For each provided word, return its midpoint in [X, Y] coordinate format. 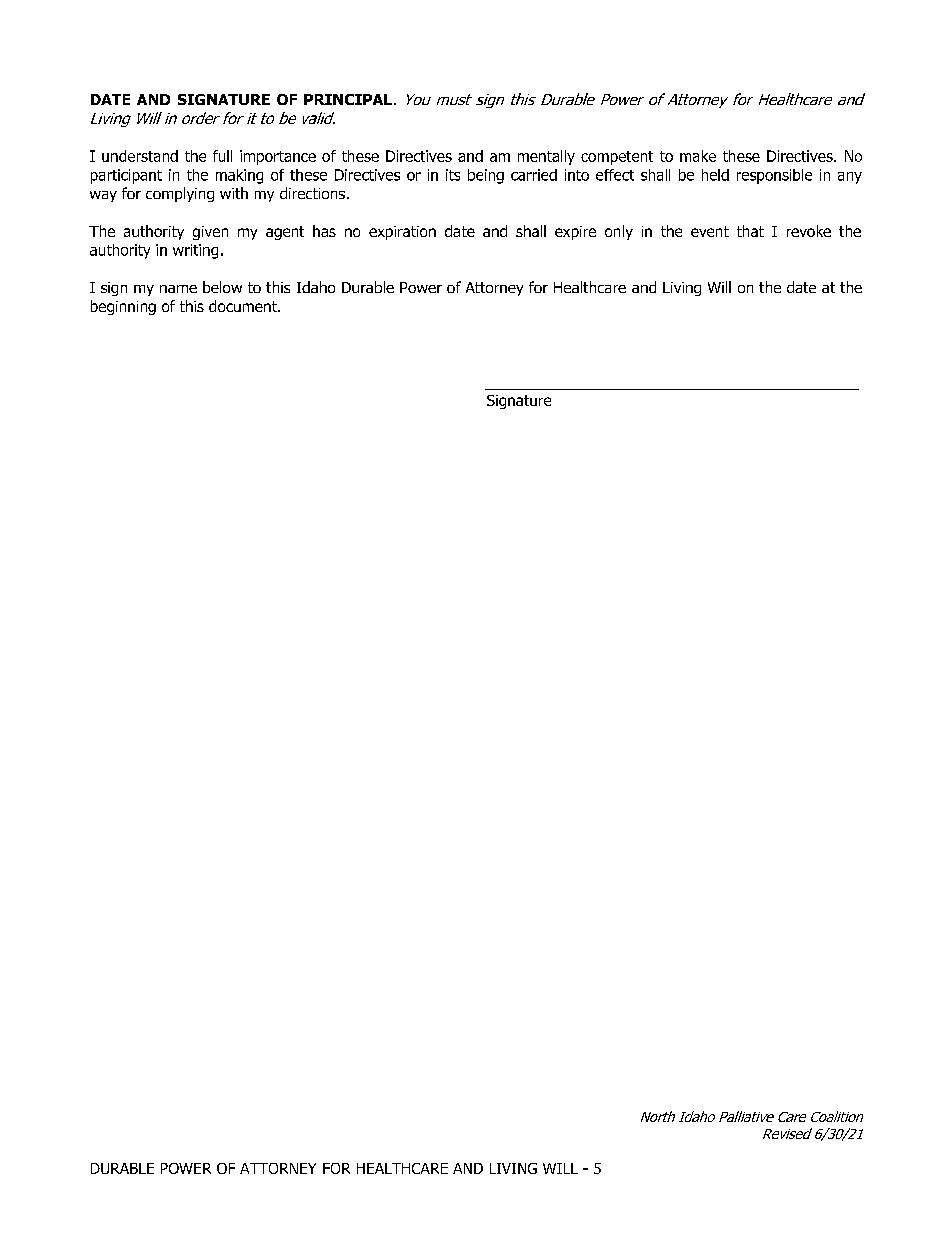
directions [312, 193]
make [698, 156]
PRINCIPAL [348, 99]
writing [195, 251]
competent [617, 158]
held [715, 175]
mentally [546, 157]
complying [180, 194]
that [750, 231]
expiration [402, 233]
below [222, 287]
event [710, 231]
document [244, 306]
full [222, 156]
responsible [774, 176]
